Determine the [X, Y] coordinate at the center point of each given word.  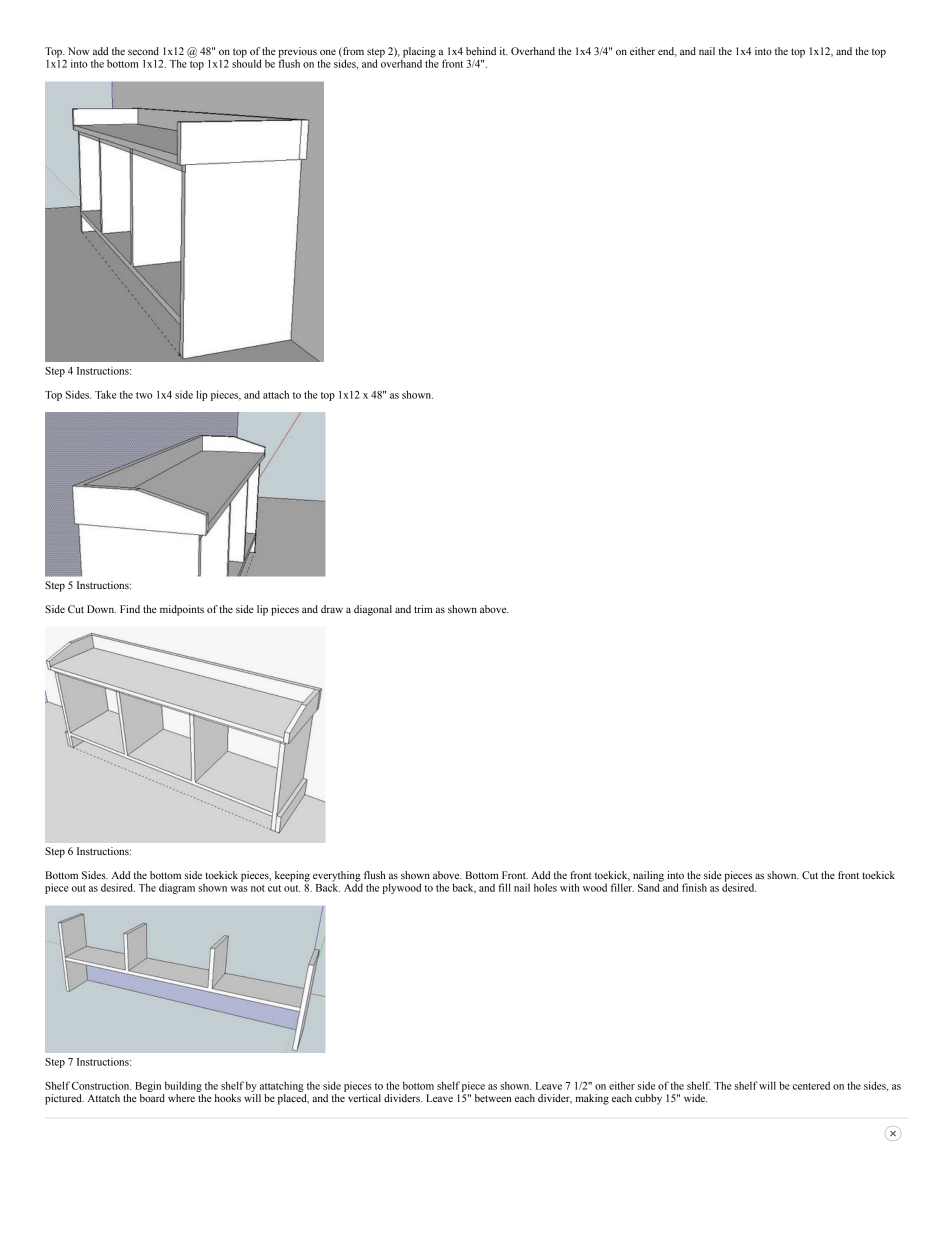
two [144, 395]
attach [276, 394]
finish [694, 887]
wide [695, 1098]
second [143, 51]
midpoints [182, 610]
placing [418, 53]
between [493, 1098]
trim [423, 609]
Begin [148, 1086]
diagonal [373, 610]
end [667, 52]
